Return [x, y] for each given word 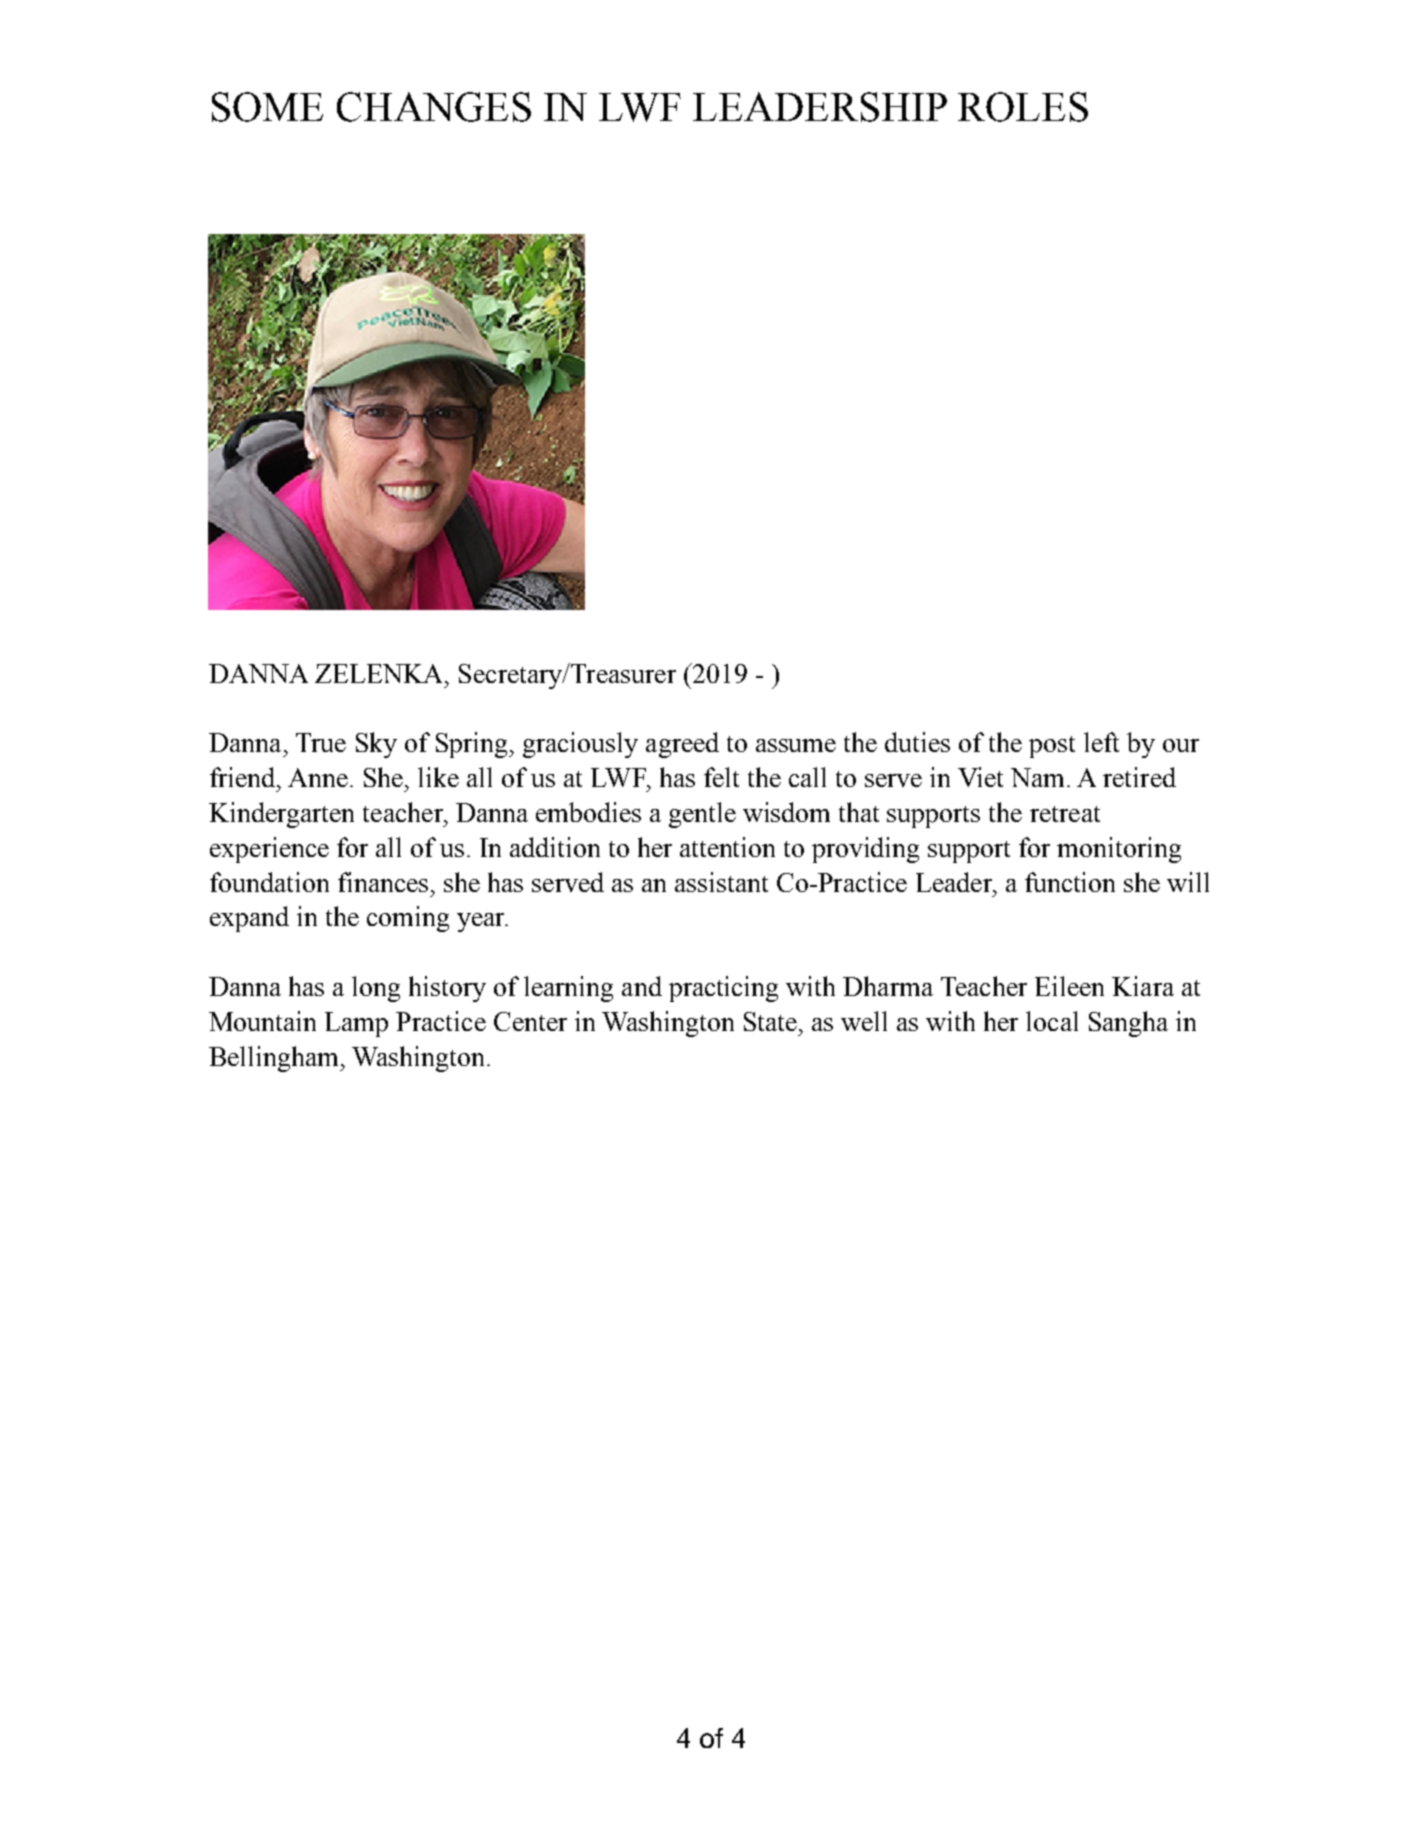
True [321, 742]
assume [796, 745]
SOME [267, 107]
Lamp [356, 1024]
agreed [682, 745]
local [1052, 1021]
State [770, 1021]
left [1101, 742]
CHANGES [434, 107]
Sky [376, 745]
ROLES [1023, 107]
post [1052, 747]
